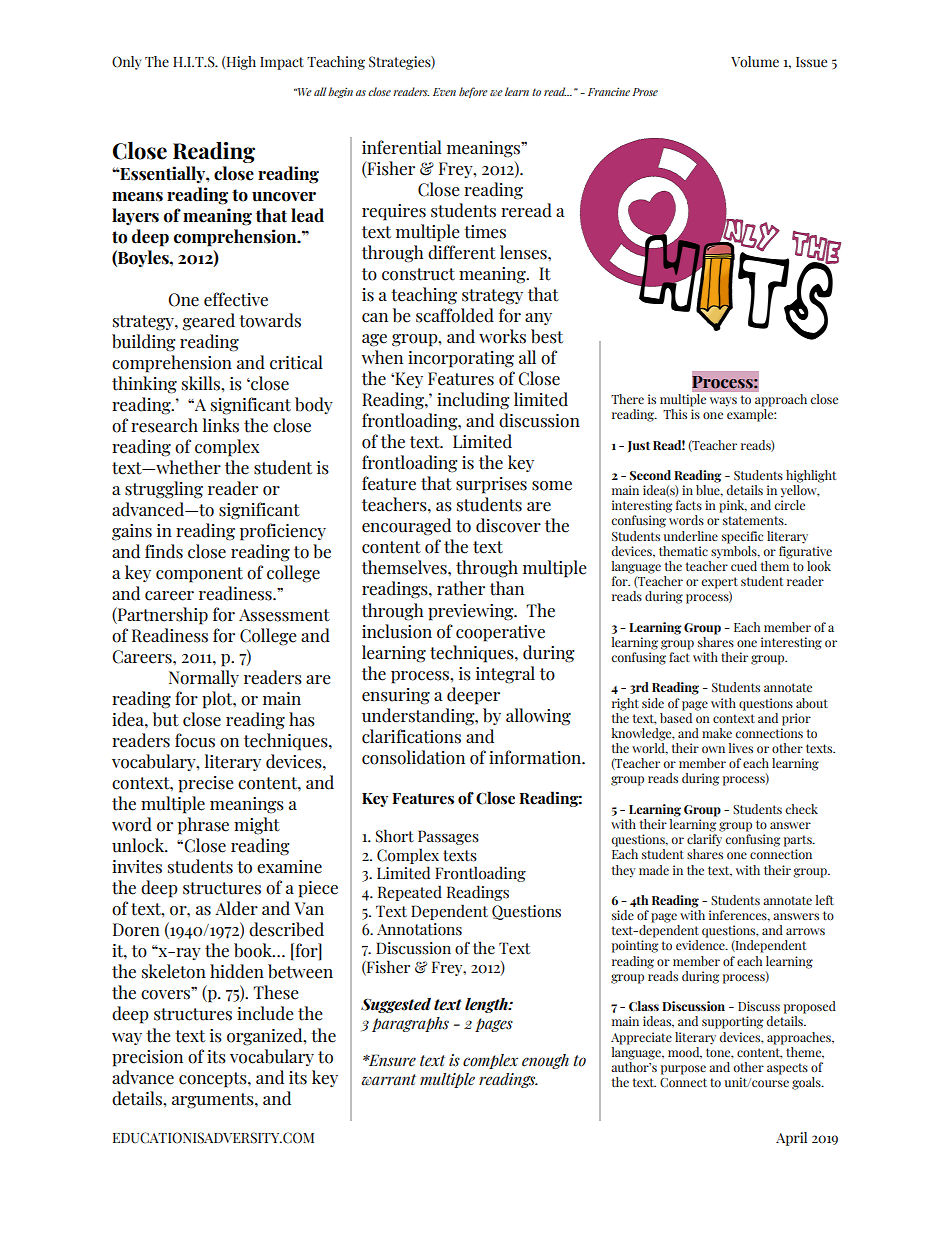 This page has width=952, height=1233. What do you see at coordinates (755, 62) in the page?
I see `Volume` at bounding box center [755, 62].
